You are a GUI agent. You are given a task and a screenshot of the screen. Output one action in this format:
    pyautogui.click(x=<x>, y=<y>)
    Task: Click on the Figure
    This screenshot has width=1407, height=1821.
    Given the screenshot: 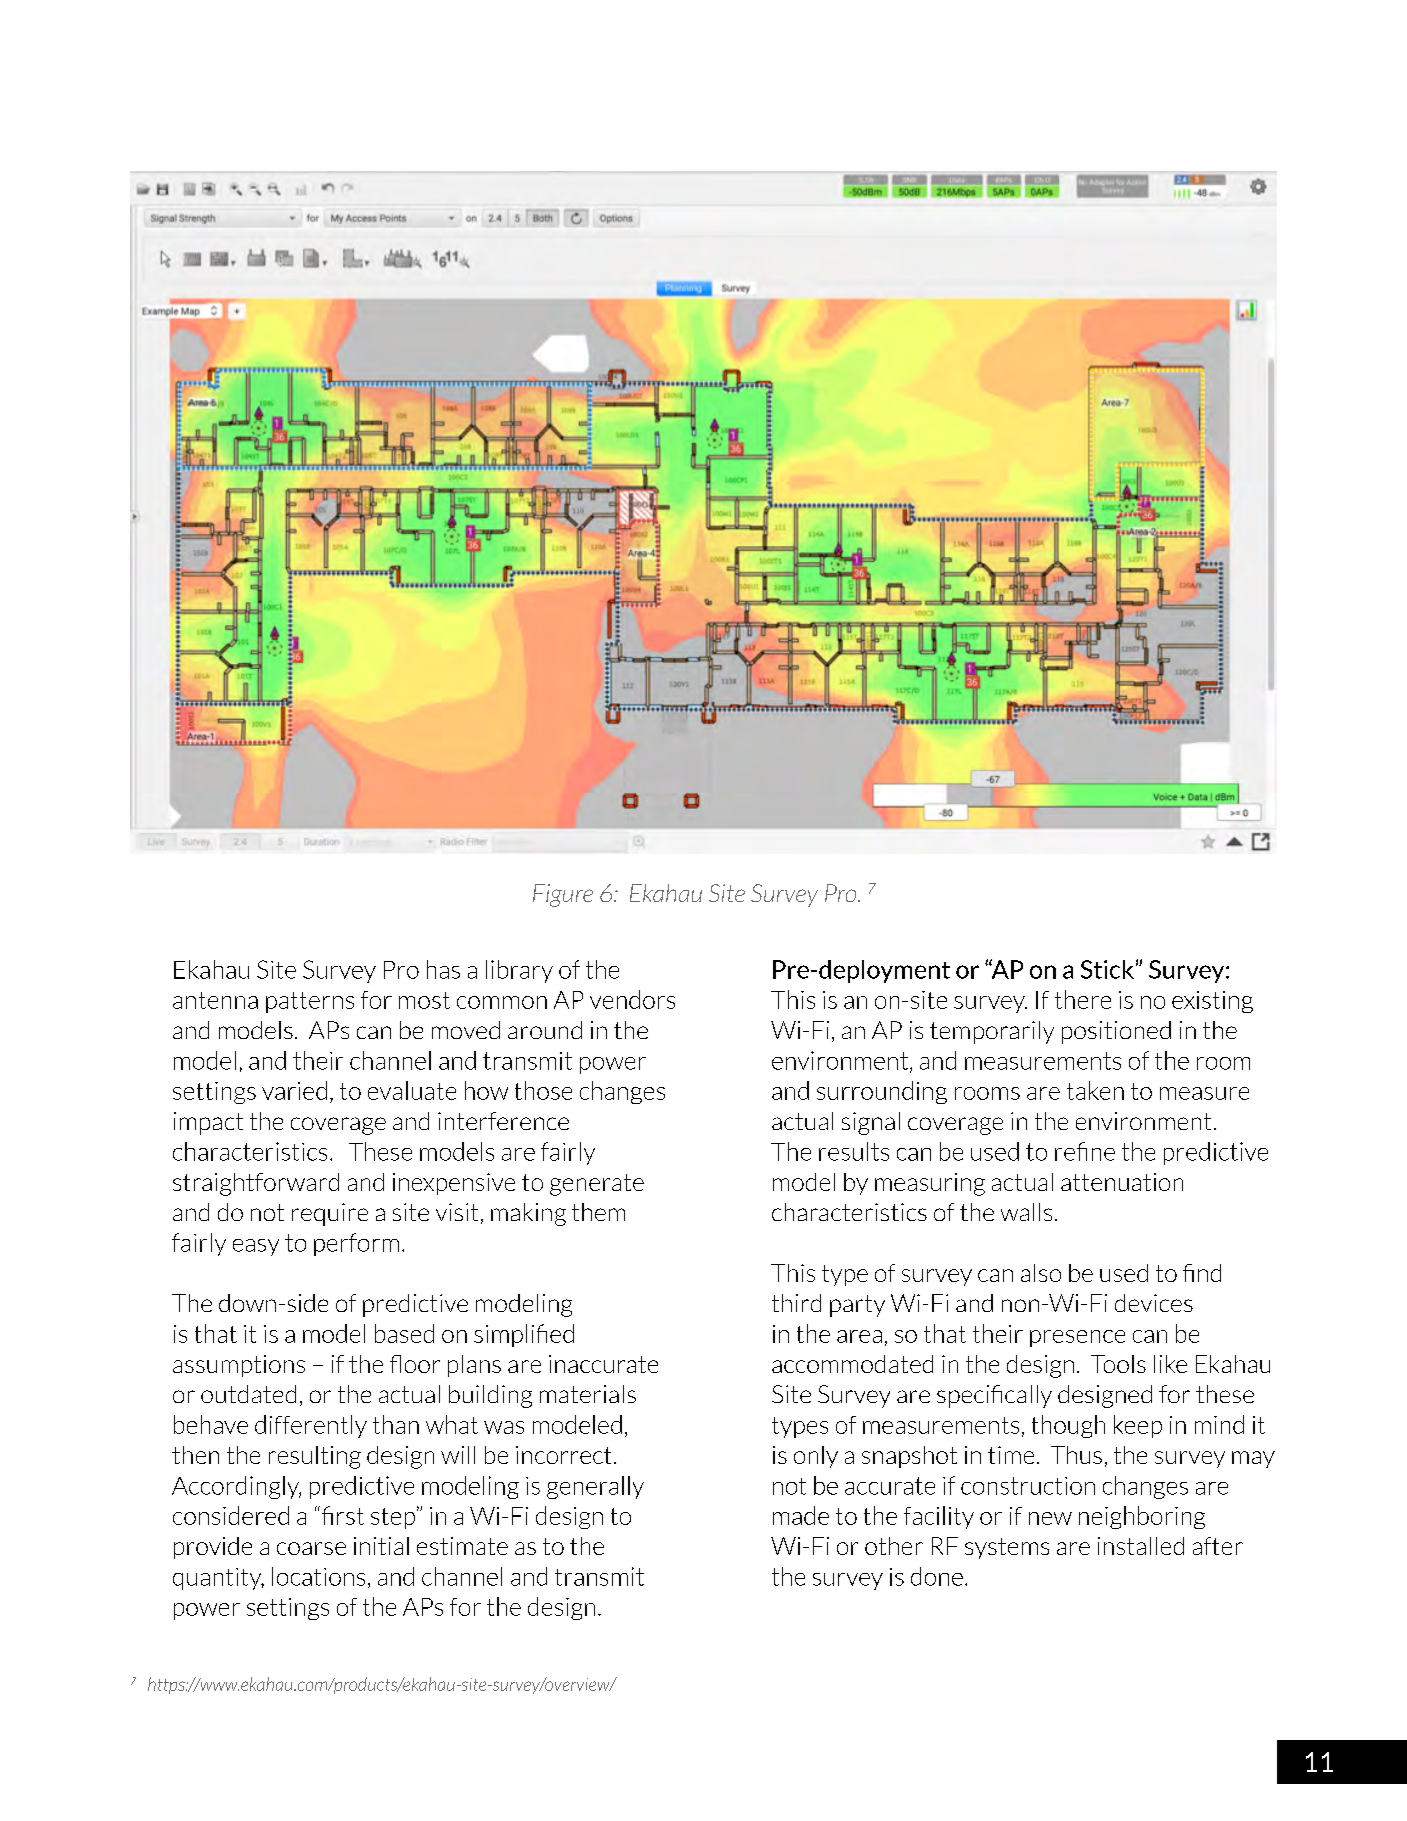 What is the action you would take?
    pyautogui.click(x=563, y=895)
